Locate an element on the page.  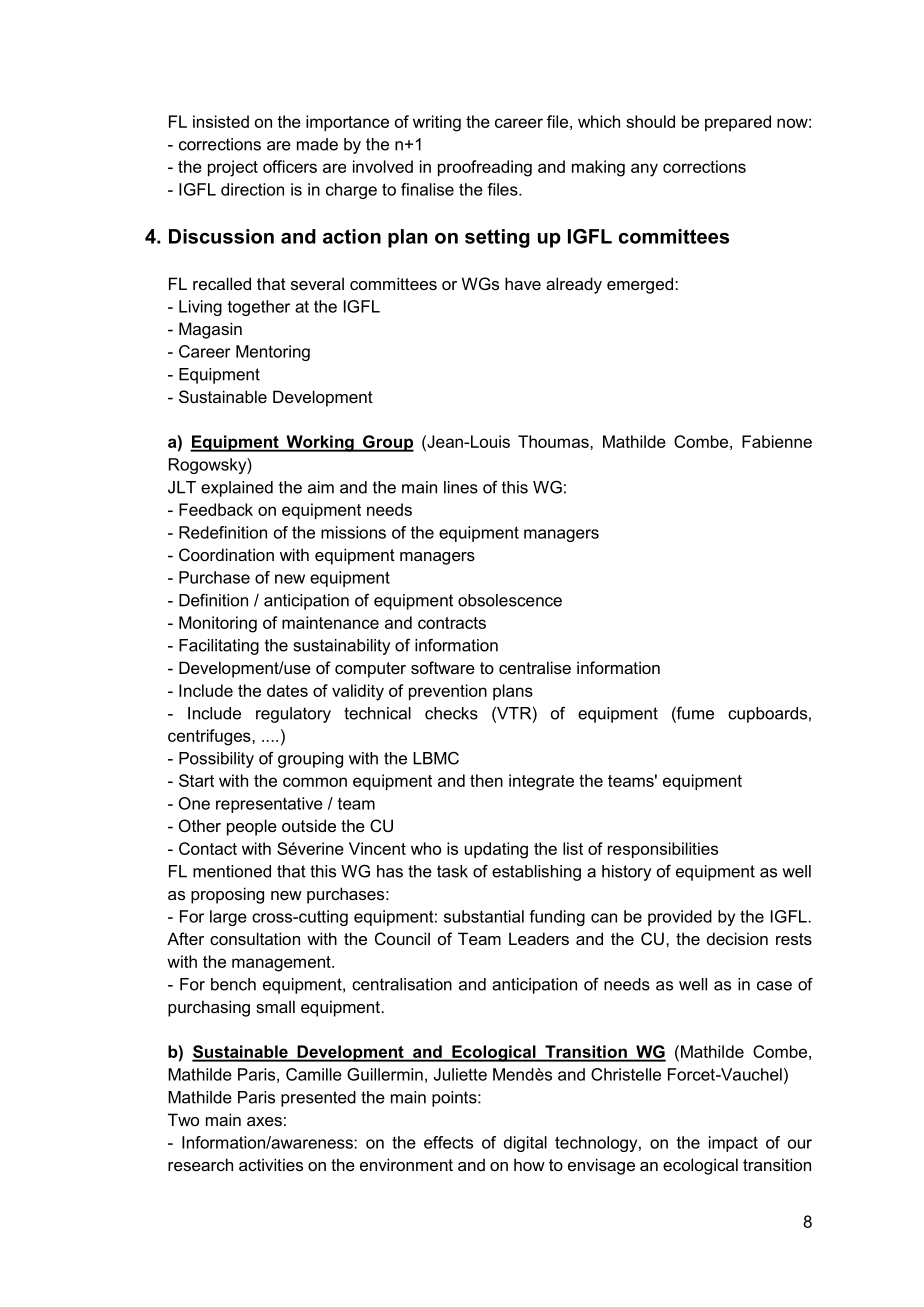
Coordination is located at coordinates (226, 554).
